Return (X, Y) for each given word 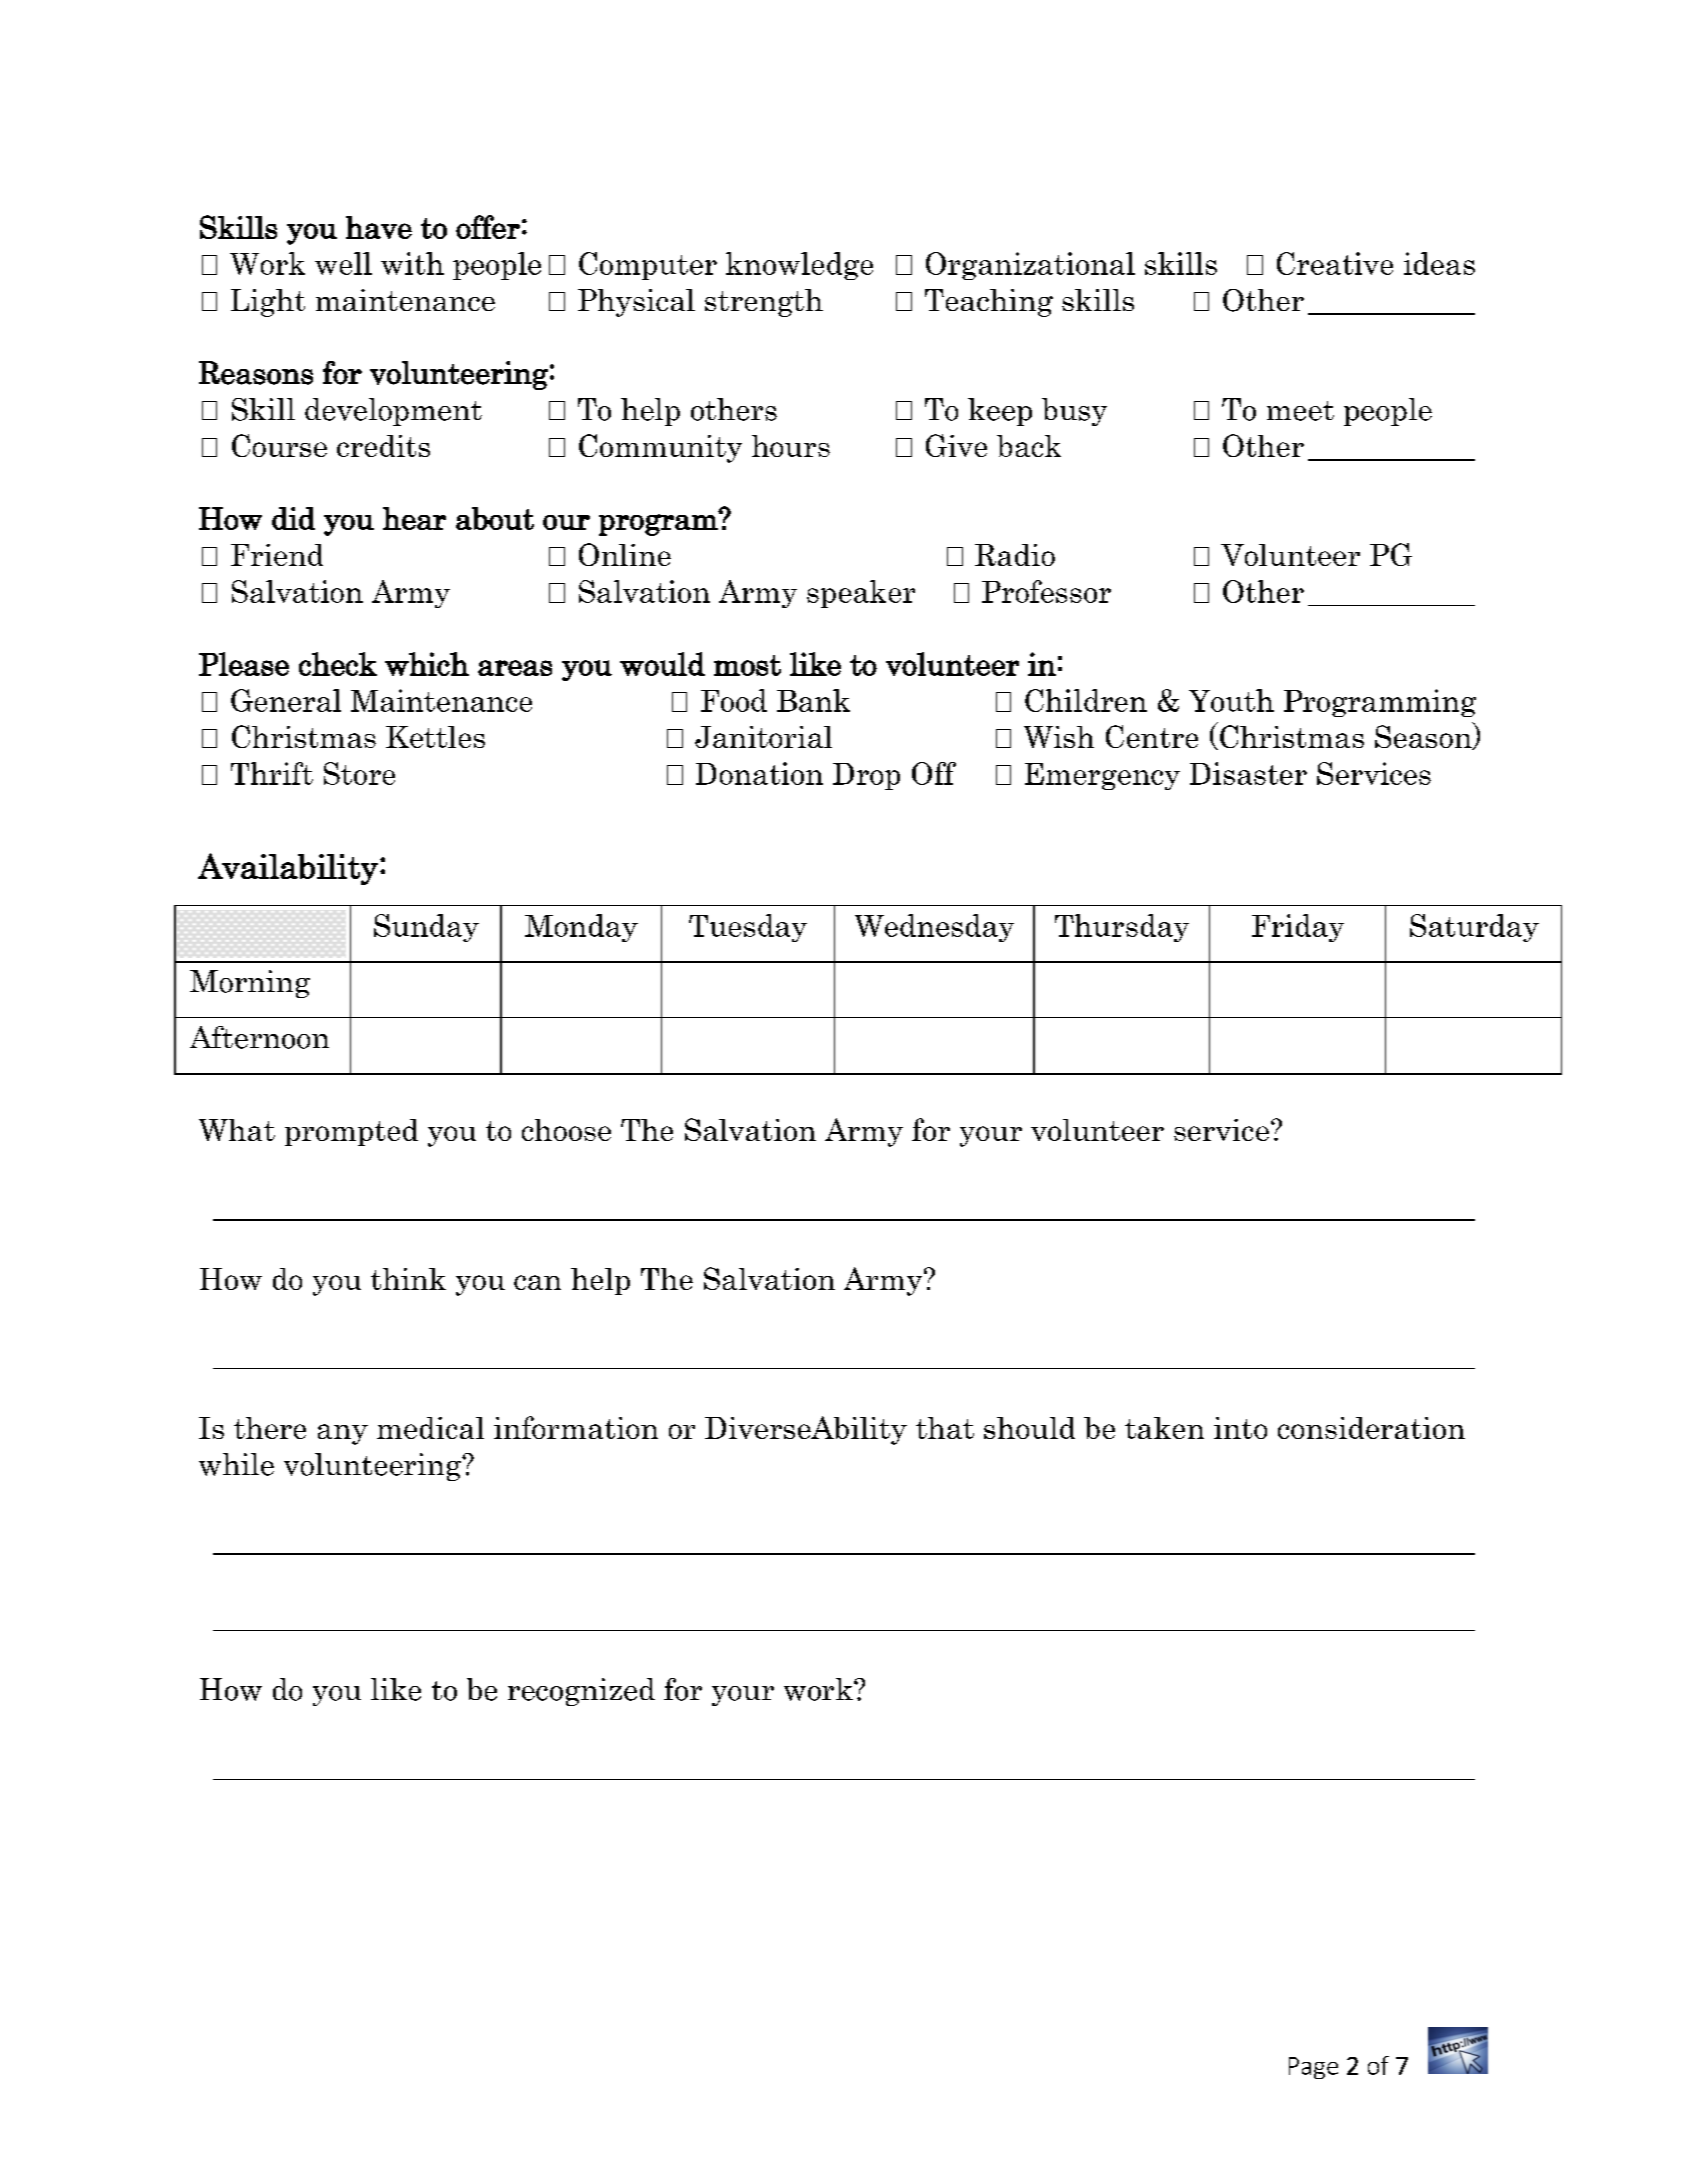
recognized (581, 1692)
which (427, 664)
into (1240, 1428)
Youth (1231, 700)
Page (1313, 2068)
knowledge (799, 266)
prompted (351, 1132)
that (945, 1428)
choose (566, 1130)
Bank (813, 700)
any (343, 1434)
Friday (1298, 928)
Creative (1335, 263)
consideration (1371, 1428)
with (412, 263)
